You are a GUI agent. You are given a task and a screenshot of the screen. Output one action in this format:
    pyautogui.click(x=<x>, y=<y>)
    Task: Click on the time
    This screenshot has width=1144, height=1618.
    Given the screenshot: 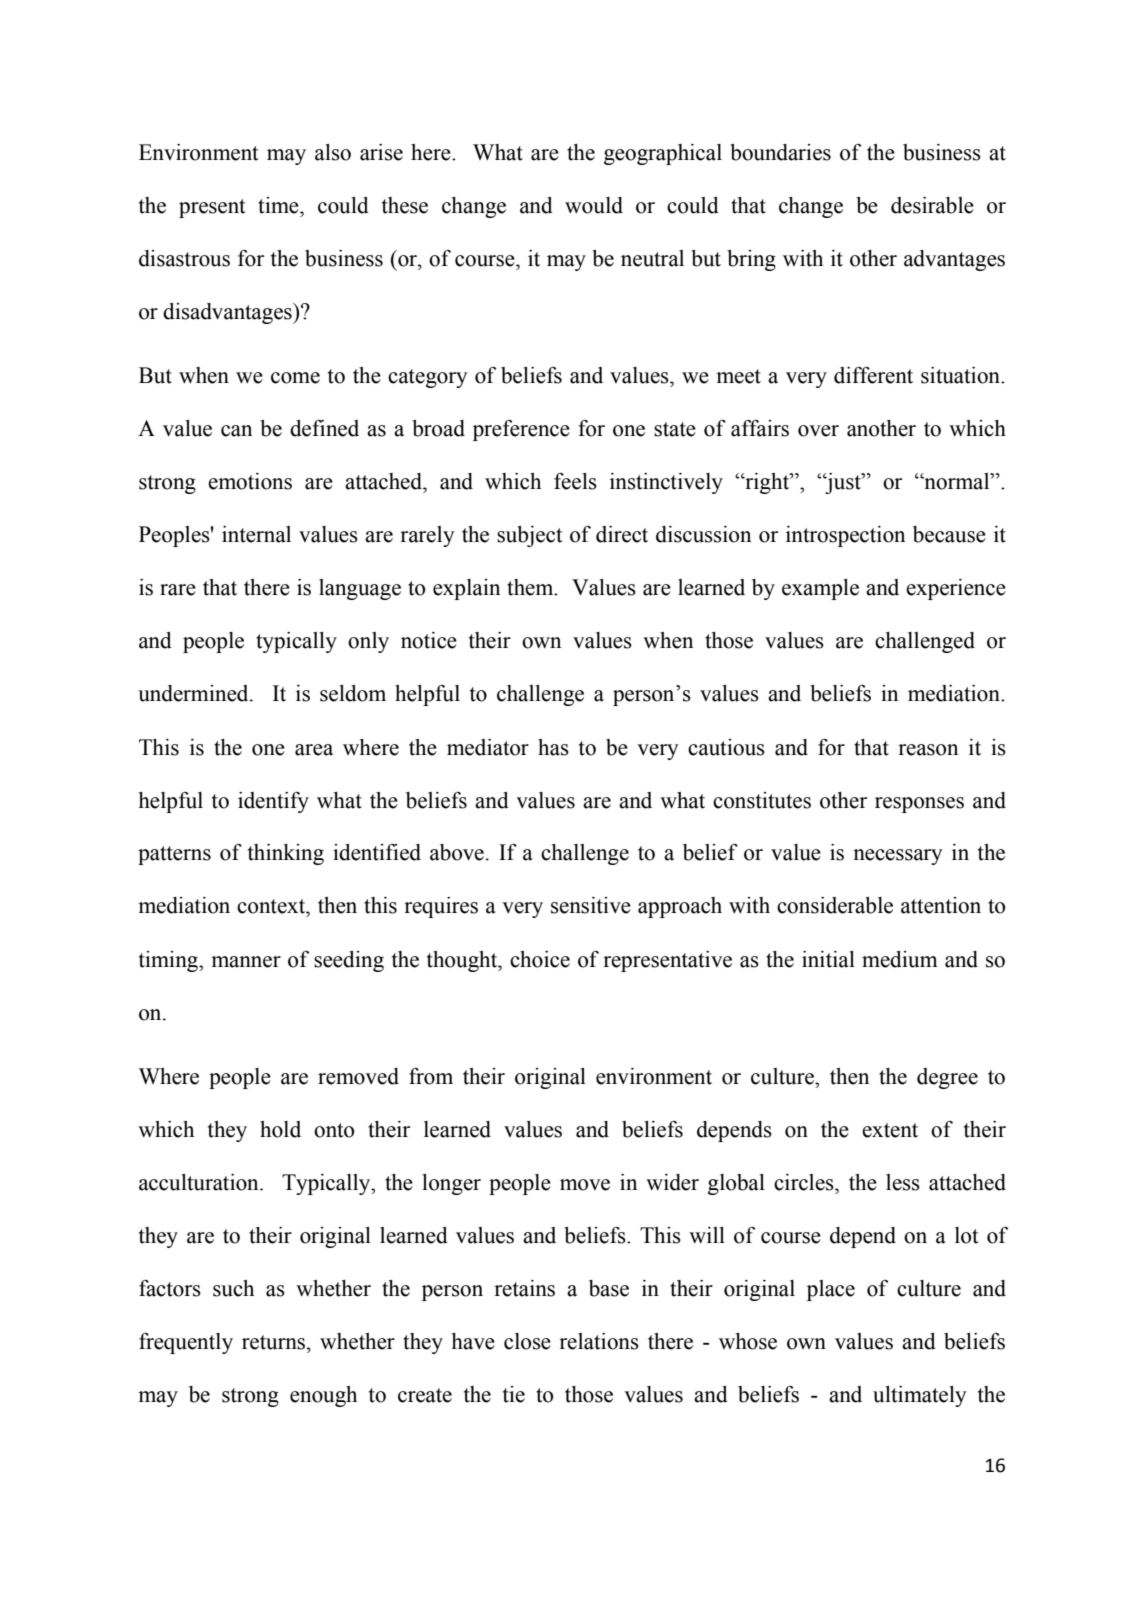 What is the action you would take?
    pyautogui.click(x=279, y=205)
